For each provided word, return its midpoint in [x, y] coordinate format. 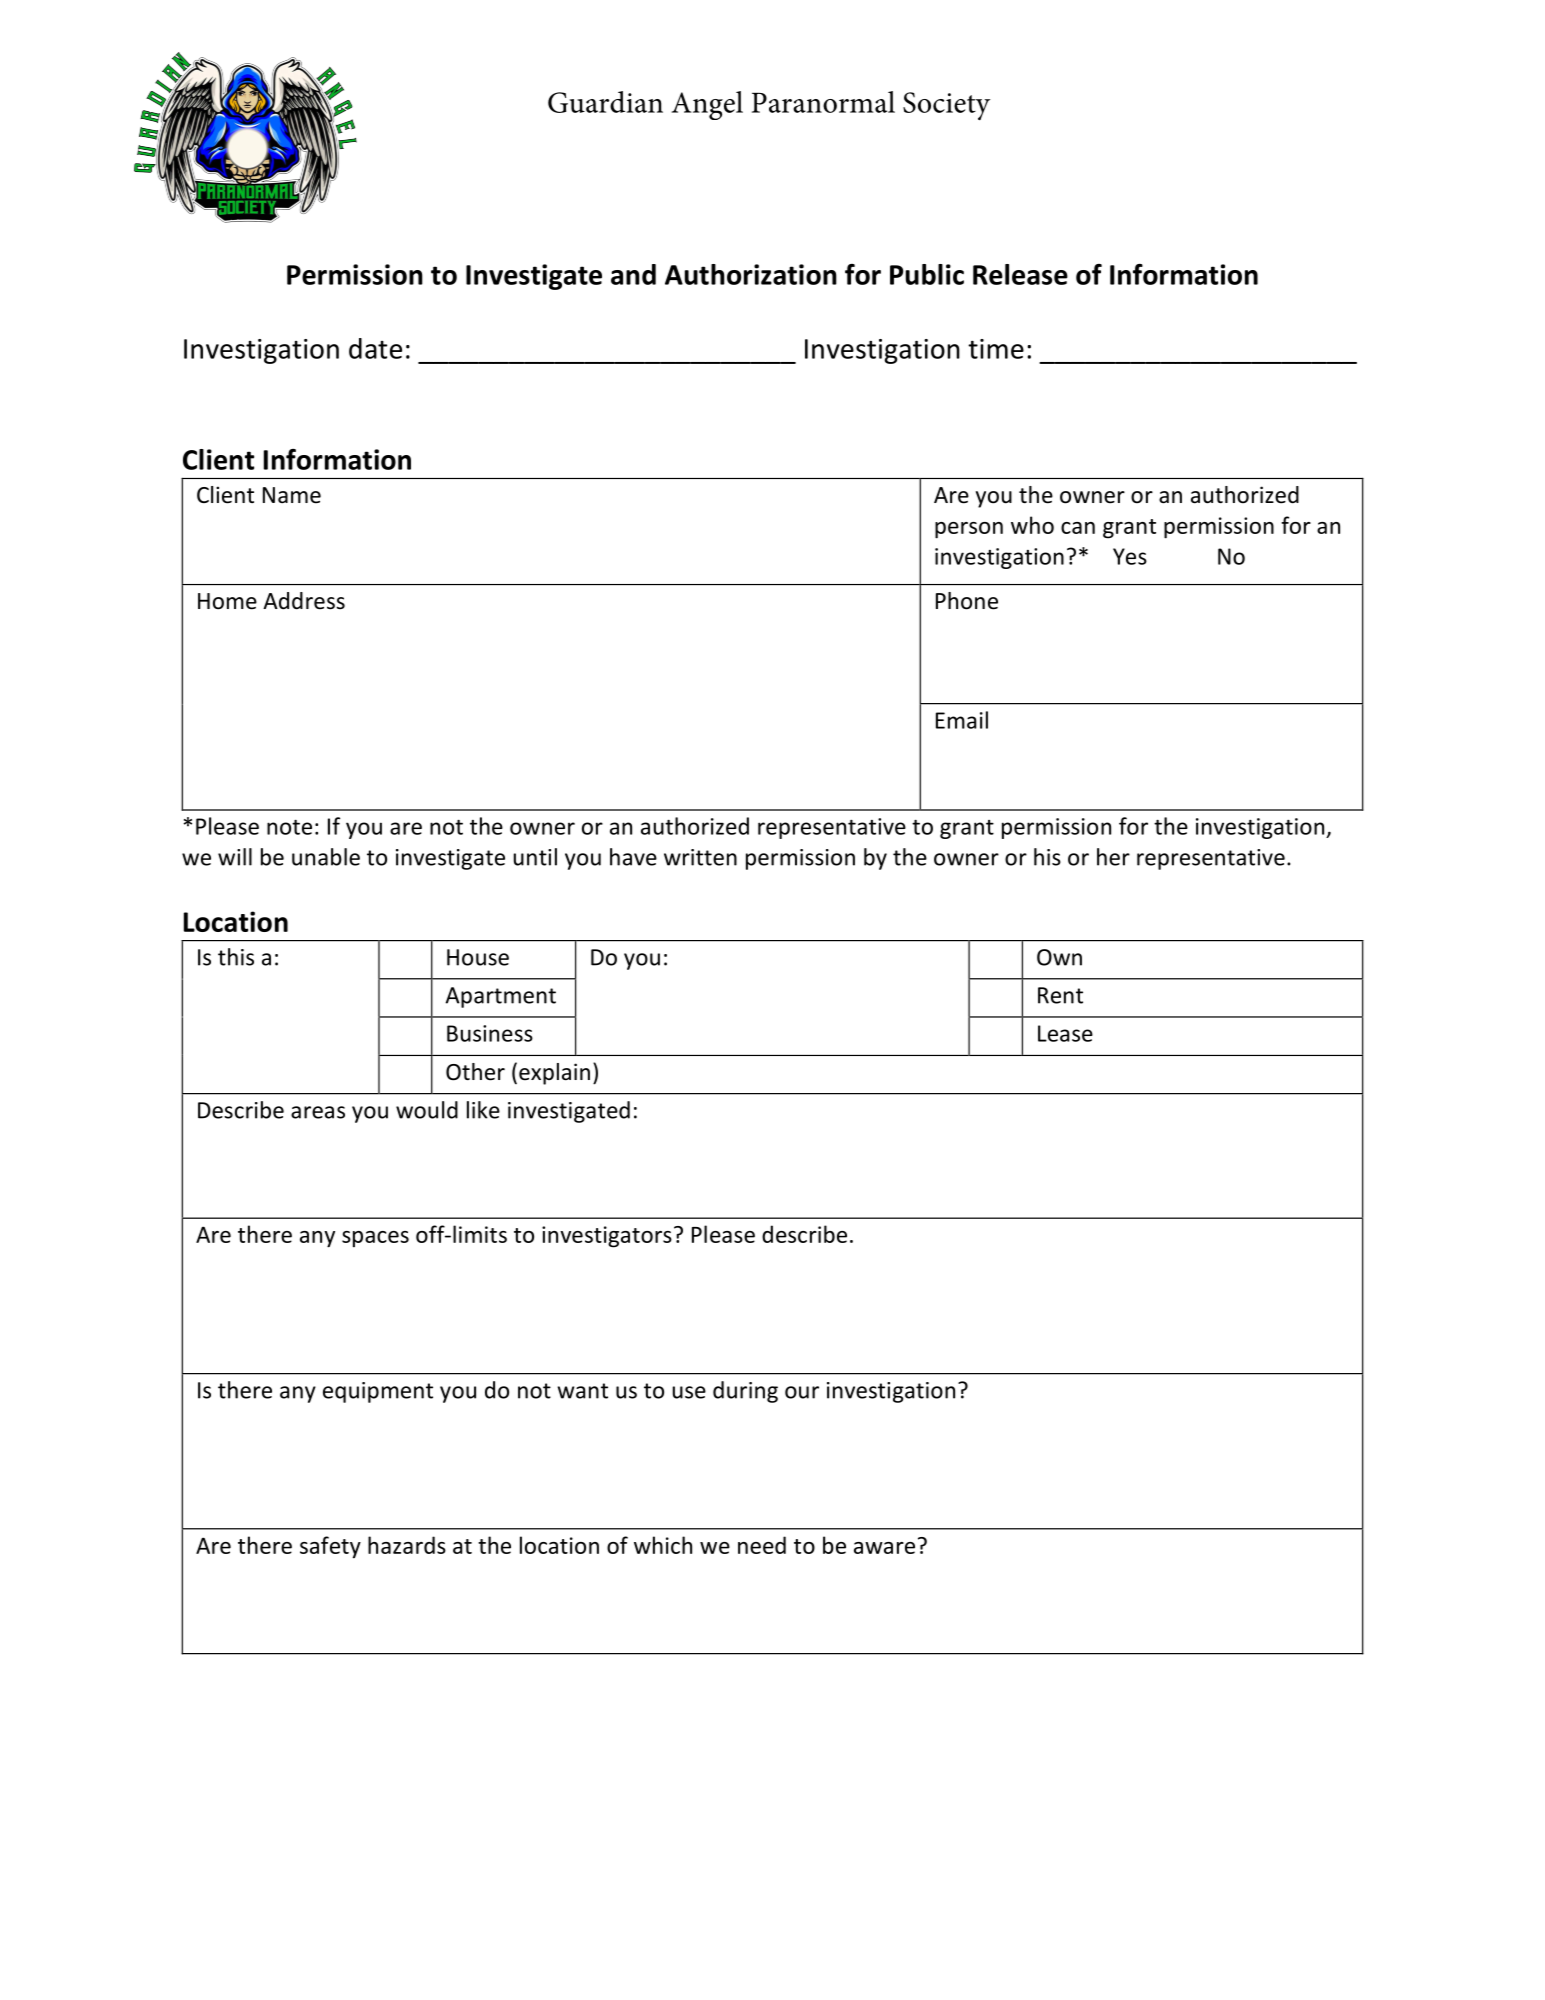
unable [326, 857]
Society [946, 106]
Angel [707, 105]
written [700, 857]
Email [962, 720]
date [375, 348]
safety [330, 1547]
